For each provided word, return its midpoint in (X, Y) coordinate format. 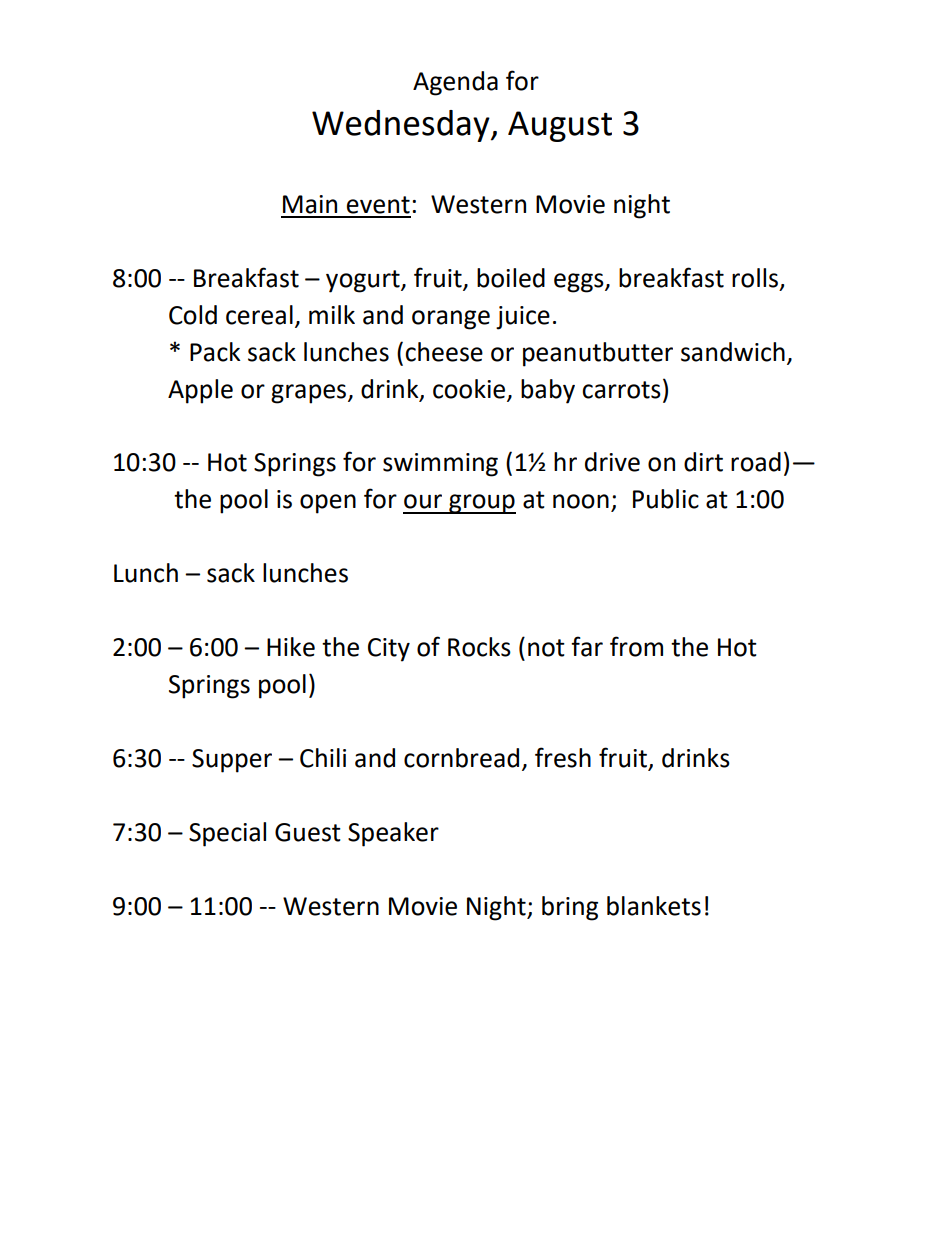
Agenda (455, 83)
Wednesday (402, 126)
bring (570, 908)
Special (227, 834)
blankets (654, 906)
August (560, 126)
